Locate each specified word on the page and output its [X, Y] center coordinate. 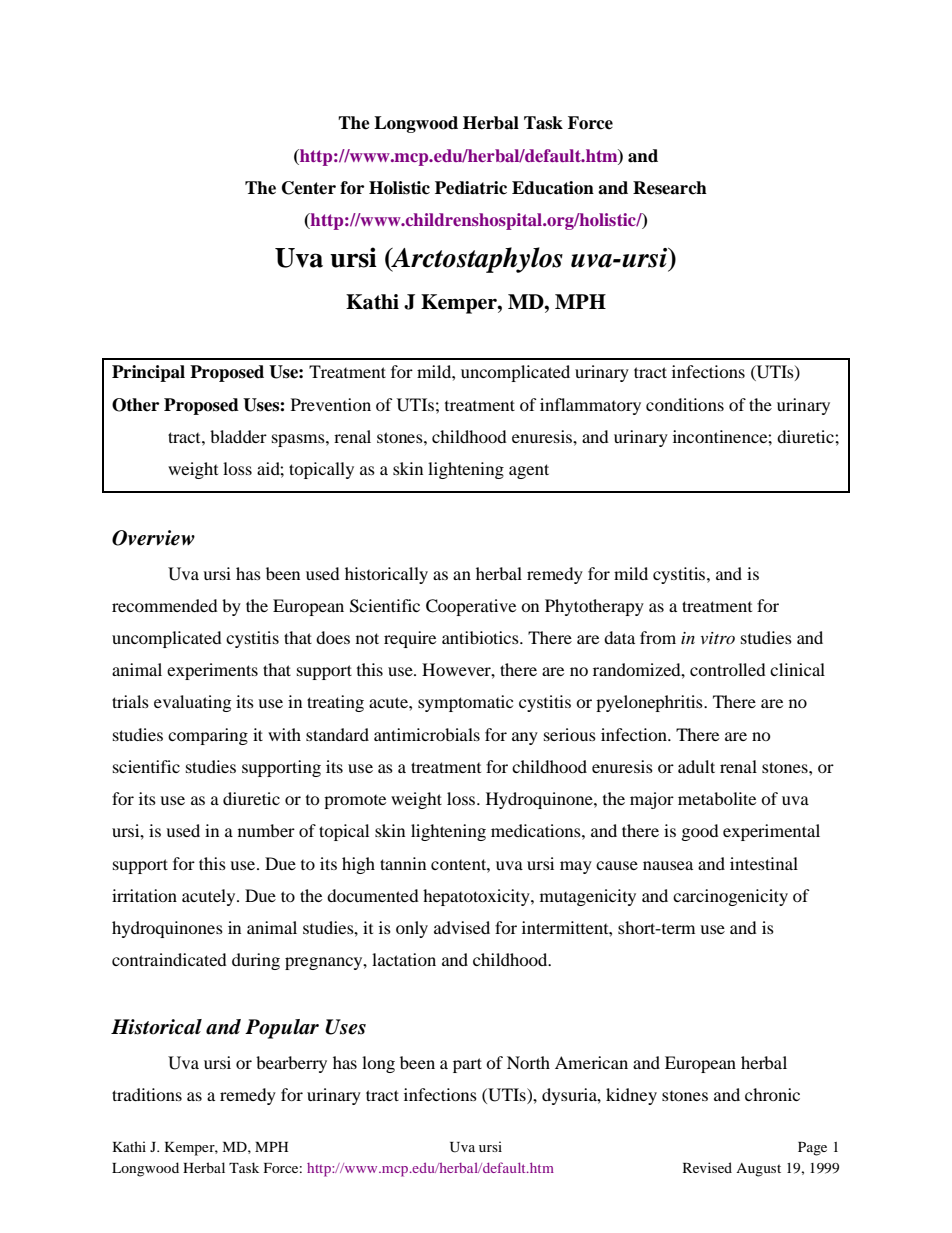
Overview [153, 538]
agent [529, 471]
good [700, 832]
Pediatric [471, 188]
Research [670, 188]
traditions [147, 1094]
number [266, 830]
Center [309, 188]
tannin [403, 863]
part [467, 1065]
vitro [717, 638]
